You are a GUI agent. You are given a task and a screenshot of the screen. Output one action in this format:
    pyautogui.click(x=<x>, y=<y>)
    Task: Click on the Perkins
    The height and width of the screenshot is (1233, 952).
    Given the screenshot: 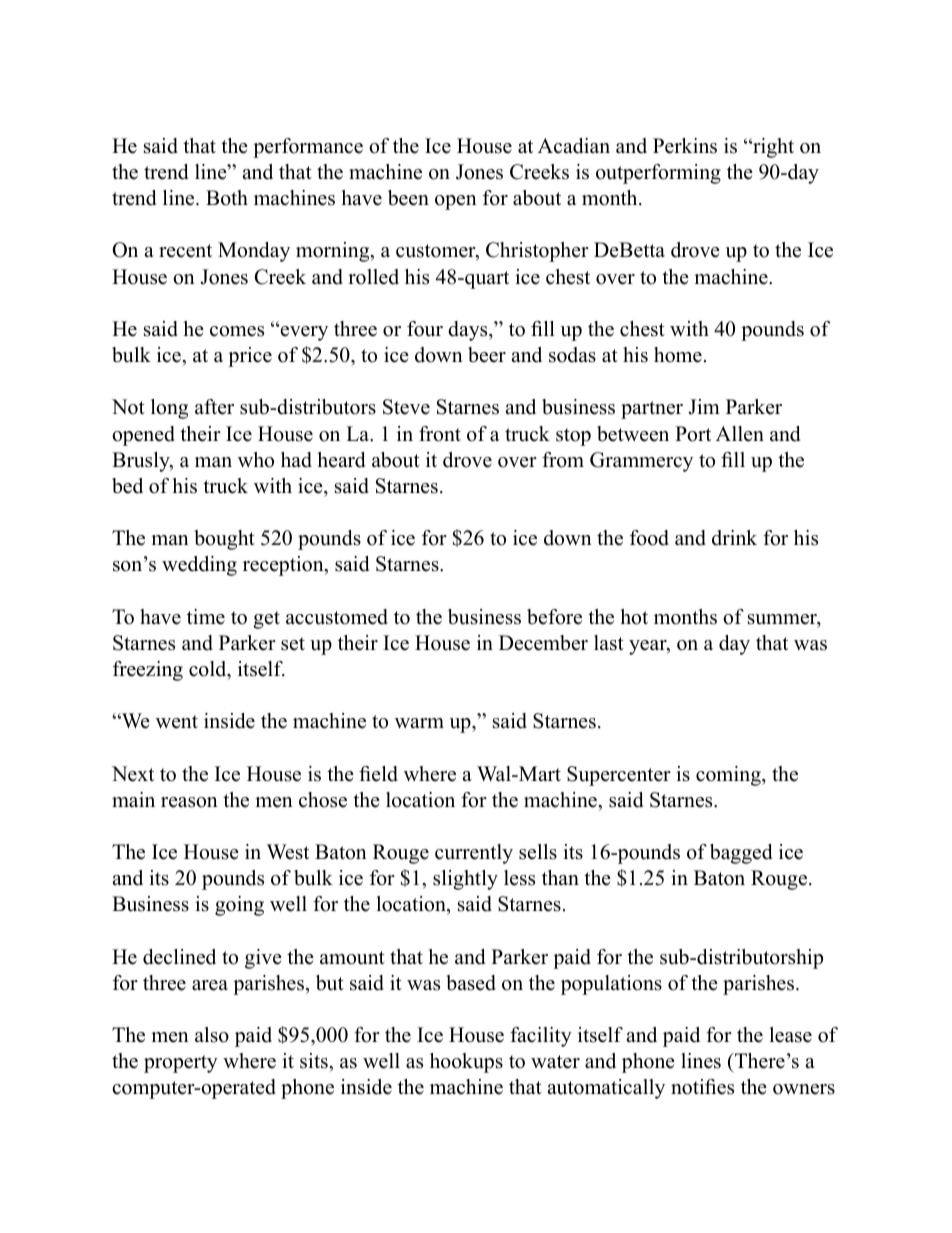 What is the action you would take?
    pyautogui.click(x=685, y=146)
